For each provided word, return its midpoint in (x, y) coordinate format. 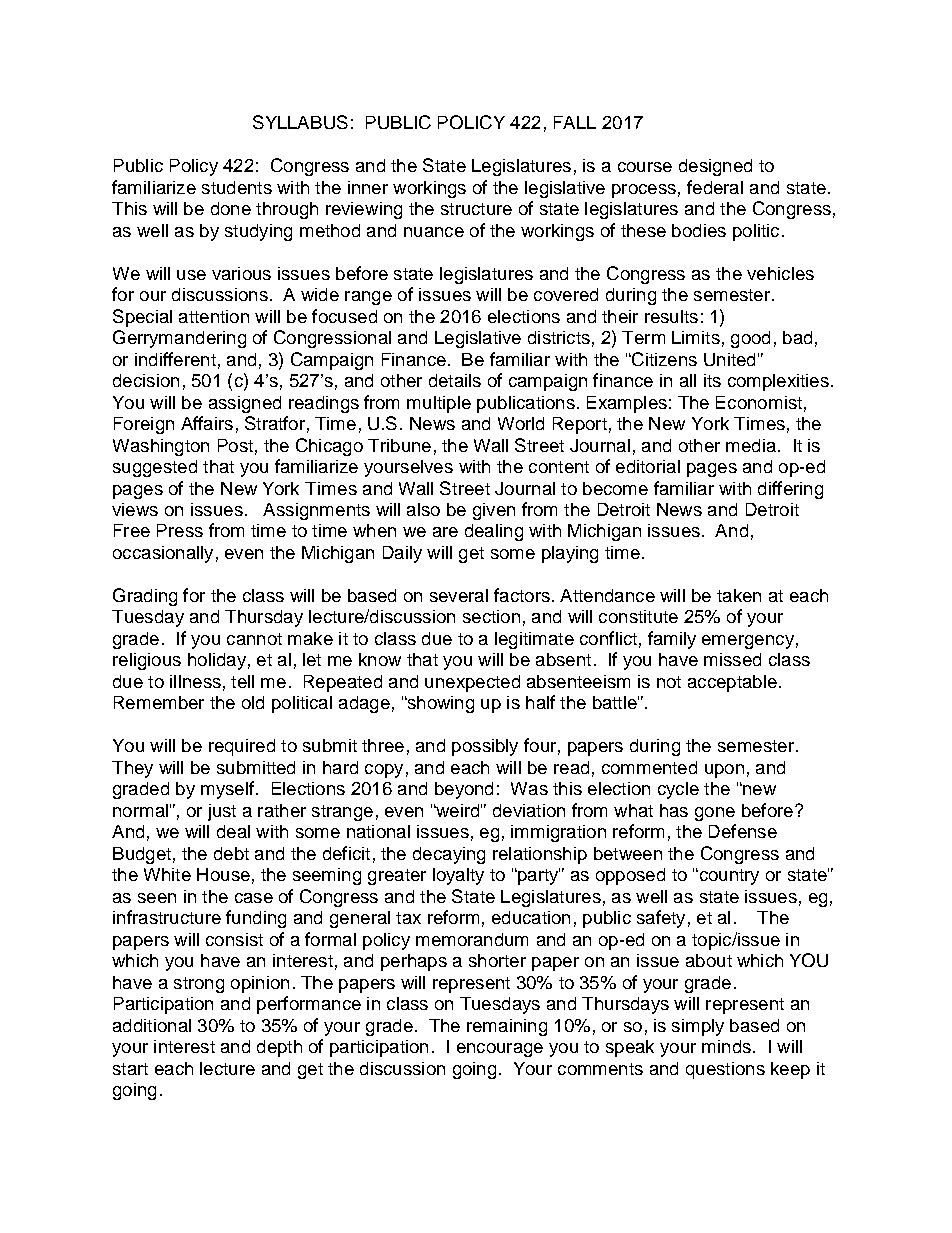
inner (368, 187)
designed (715, 167)
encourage (500, 1050)
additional (152, 1025)
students (237, 187)
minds (726, 1046)
